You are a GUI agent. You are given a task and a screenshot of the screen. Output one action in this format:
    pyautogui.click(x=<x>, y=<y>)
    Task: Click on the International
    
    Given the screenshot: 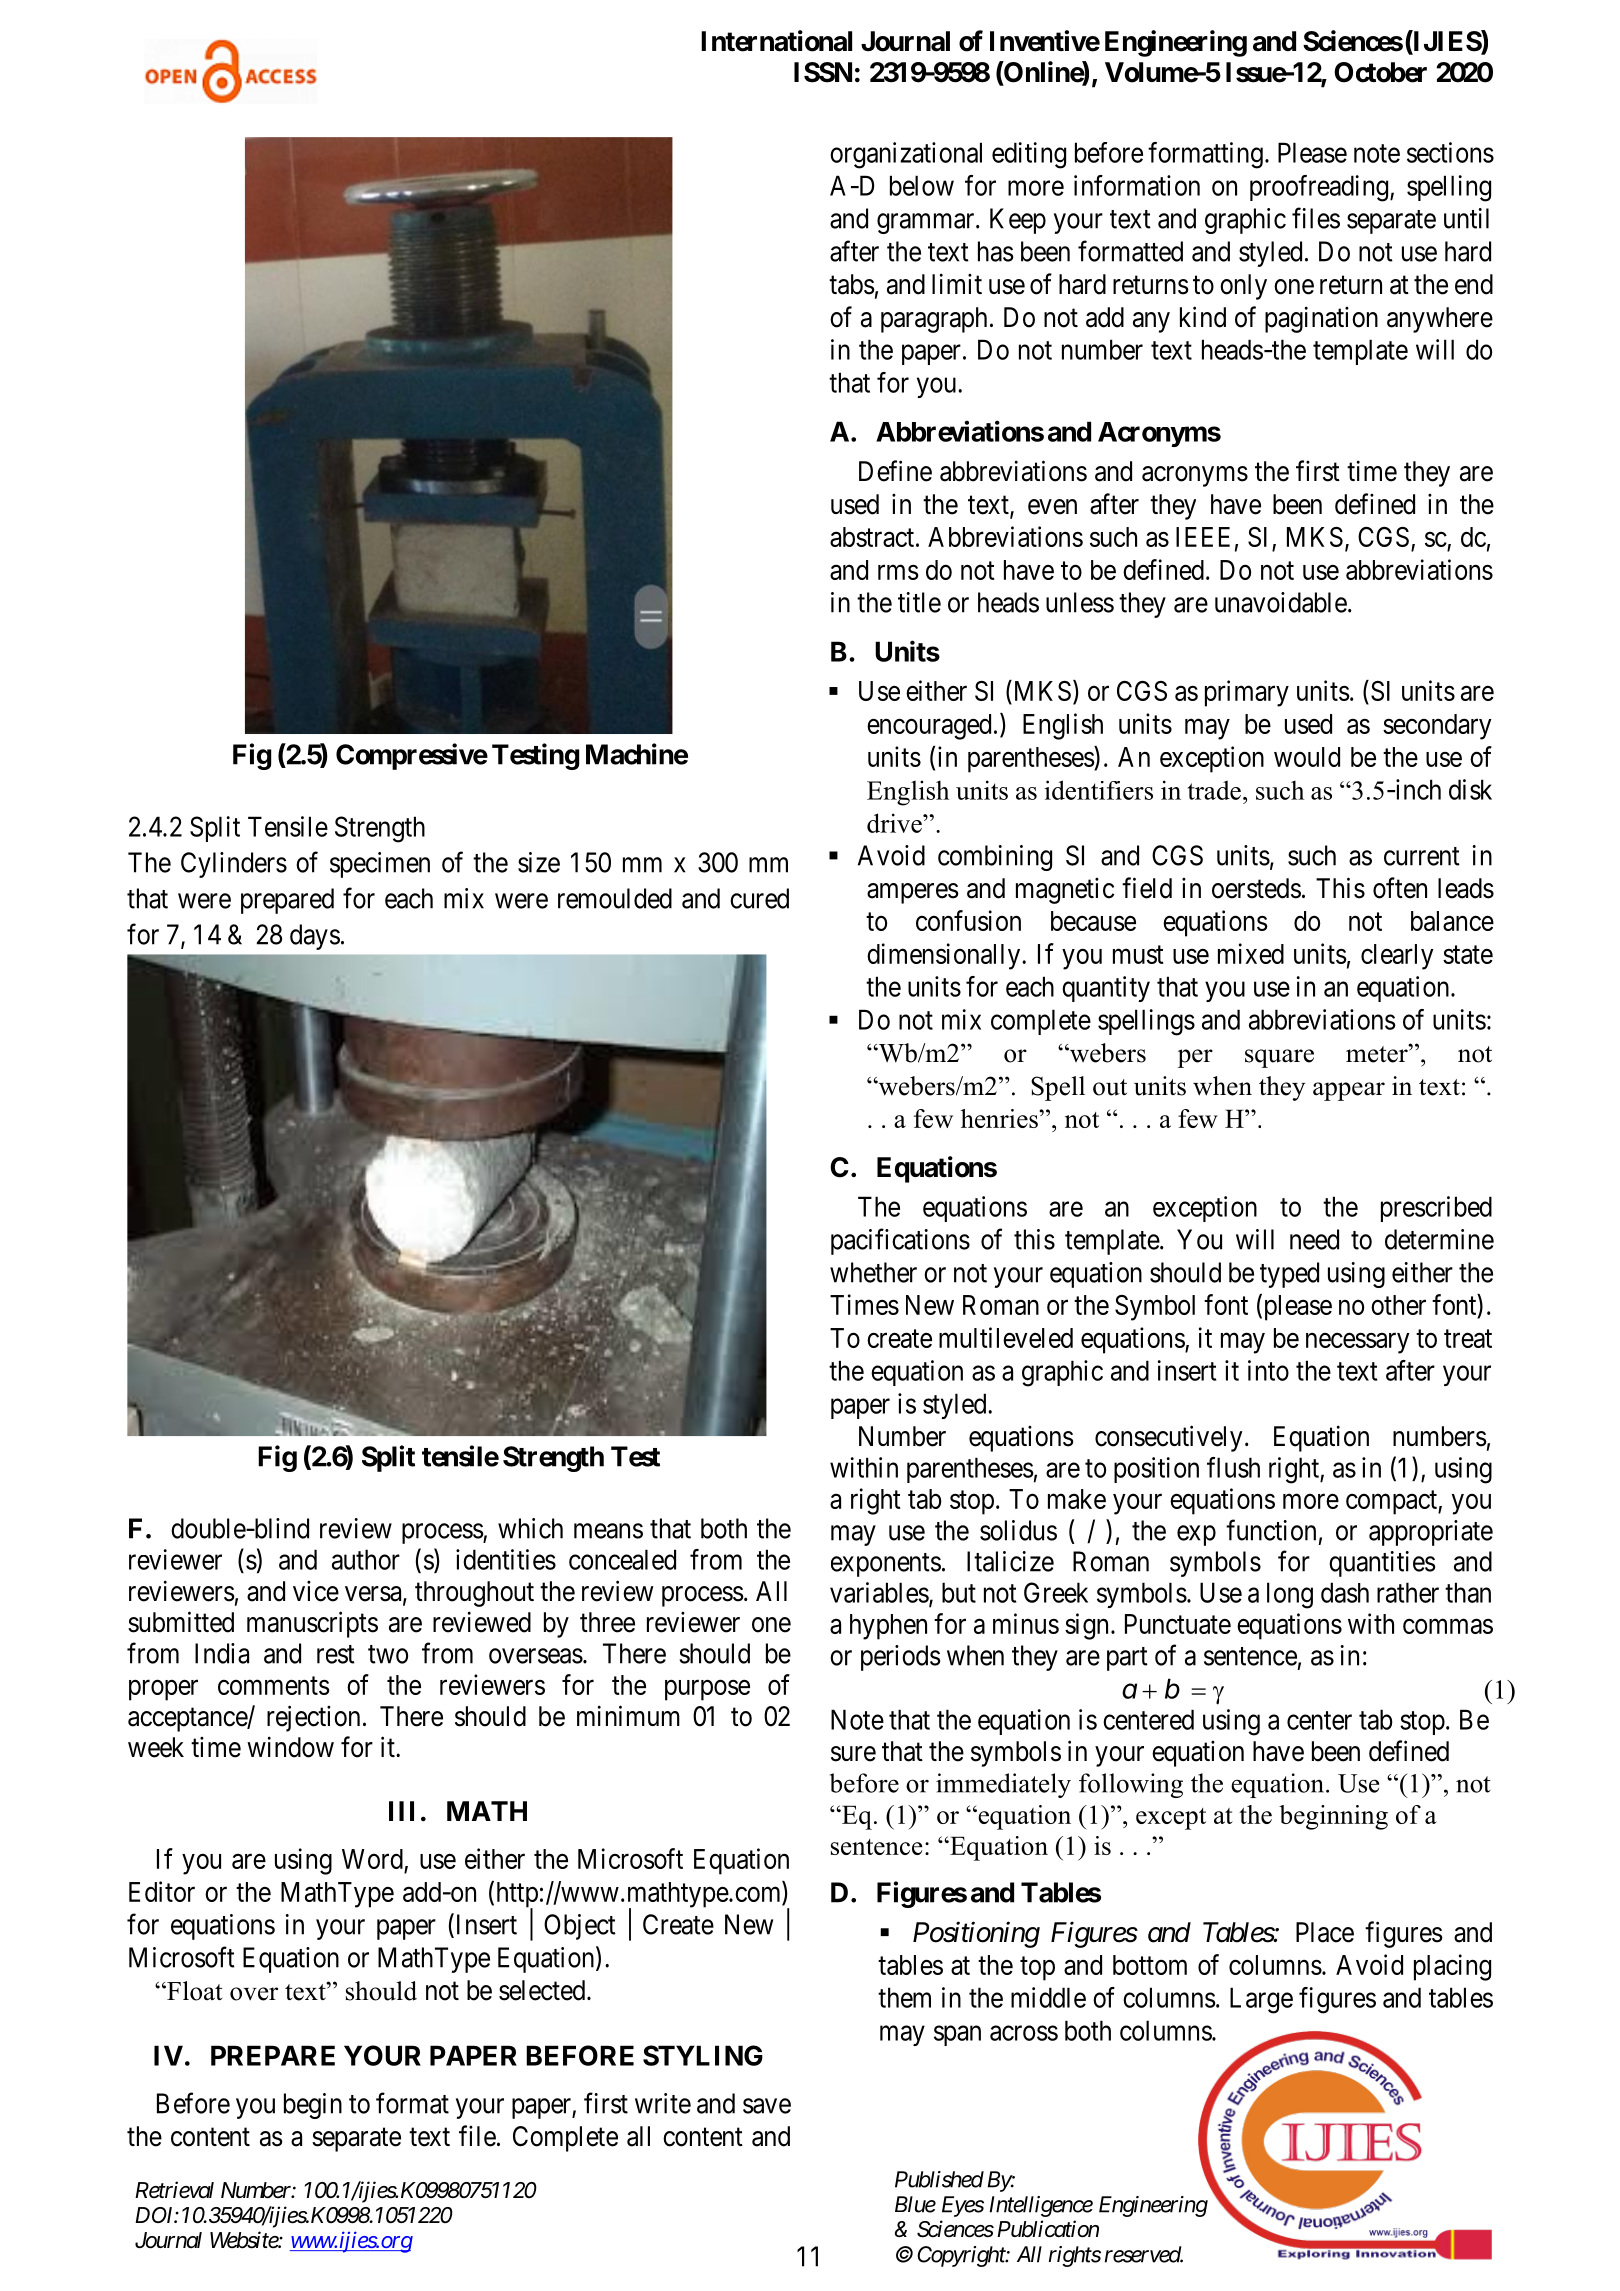 What is the action you would take?
    pyautogui.click(x=776, y=41)
